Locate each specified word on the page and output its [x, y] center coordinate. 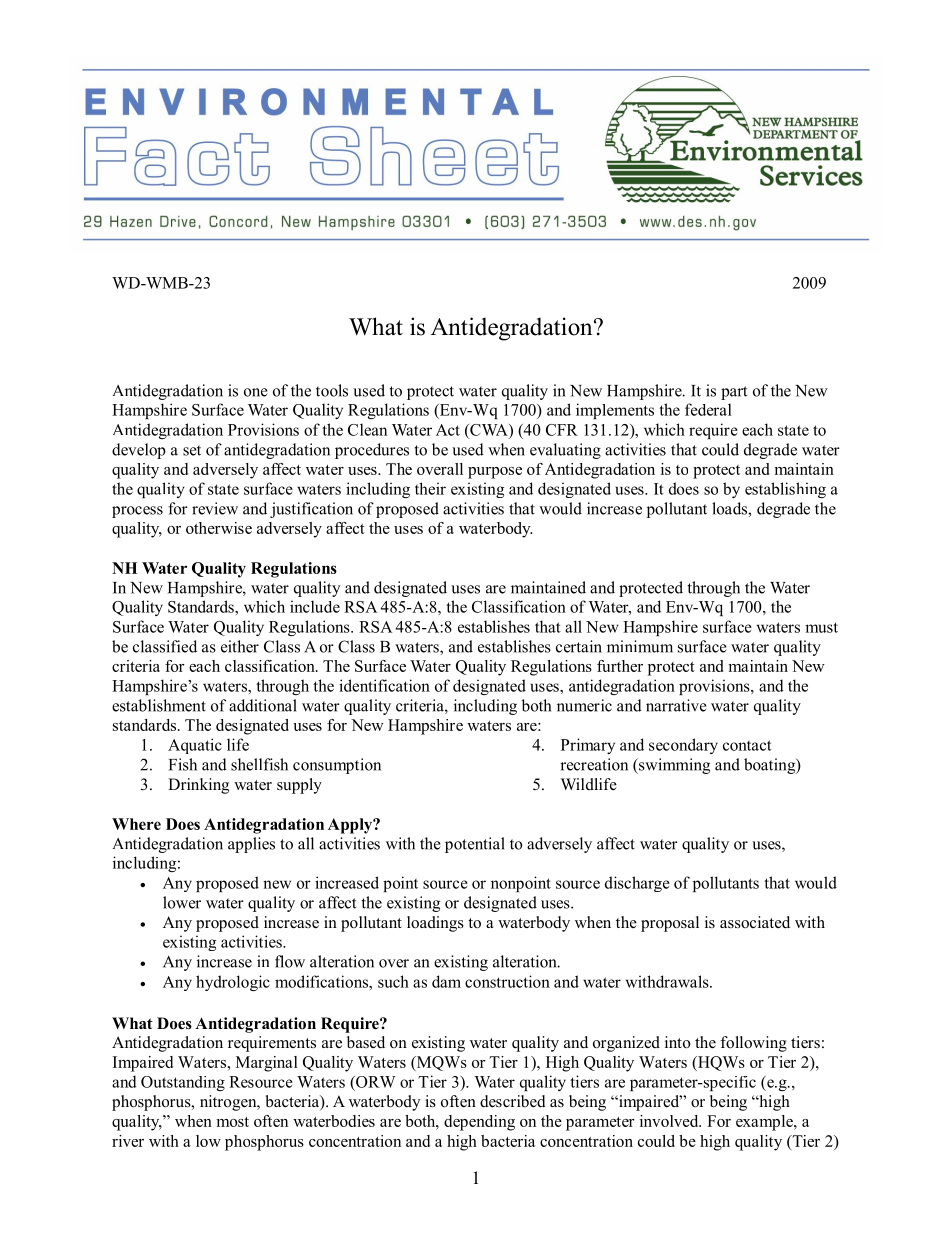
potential [475, 845]
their [430, 488]
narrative [676, 705]
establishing [785, 490]
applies [251, 845]
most [232, 1122]
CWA [489, 430]
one [256, 392]
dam [446, 981]
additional [263, 705]
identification [384, 685]
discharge [637, 884]
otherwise [219, 528]
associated [755, 922]
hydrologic [233, 983]
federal [708, 409]
